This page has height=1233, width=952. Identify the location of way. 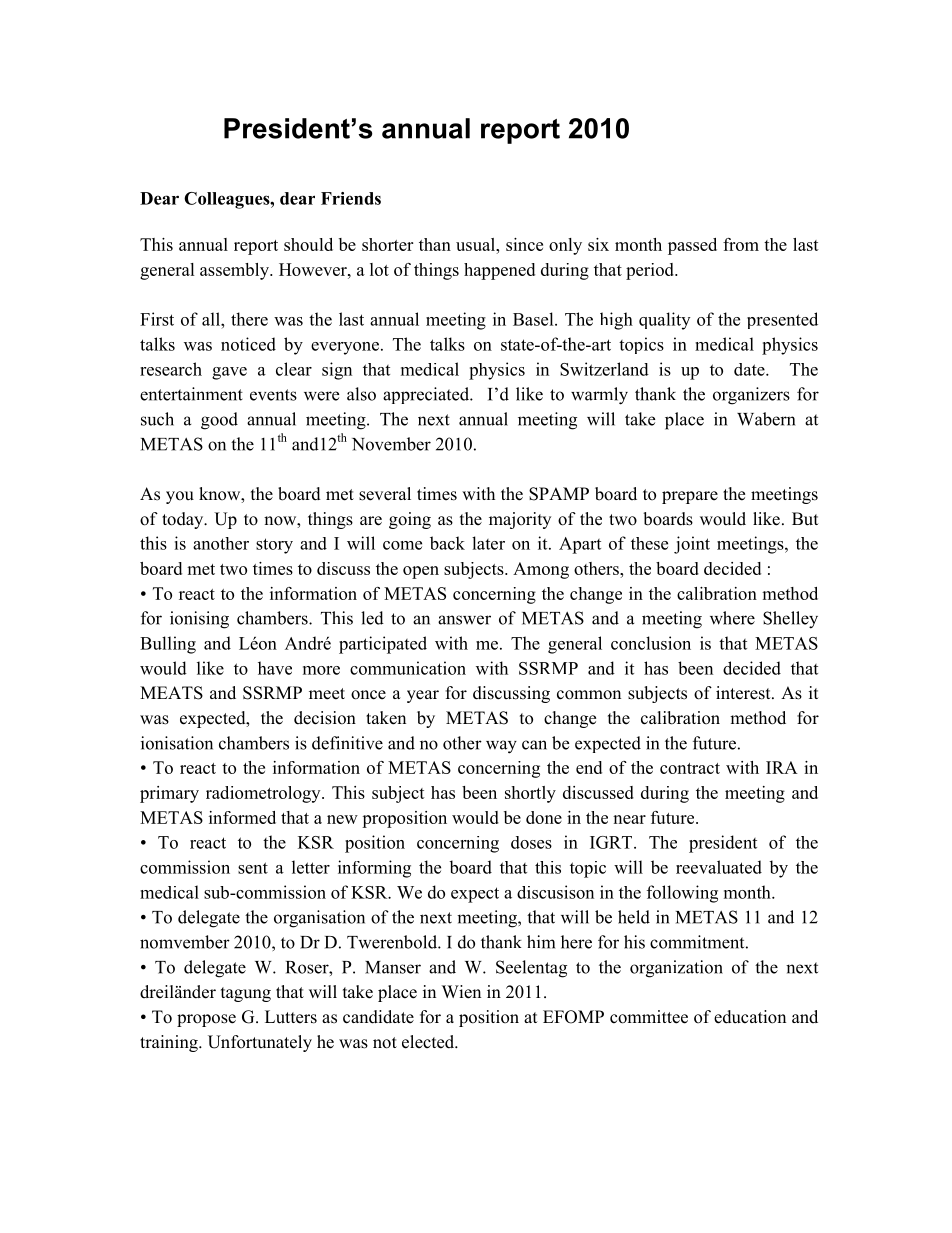
(501, 747).
